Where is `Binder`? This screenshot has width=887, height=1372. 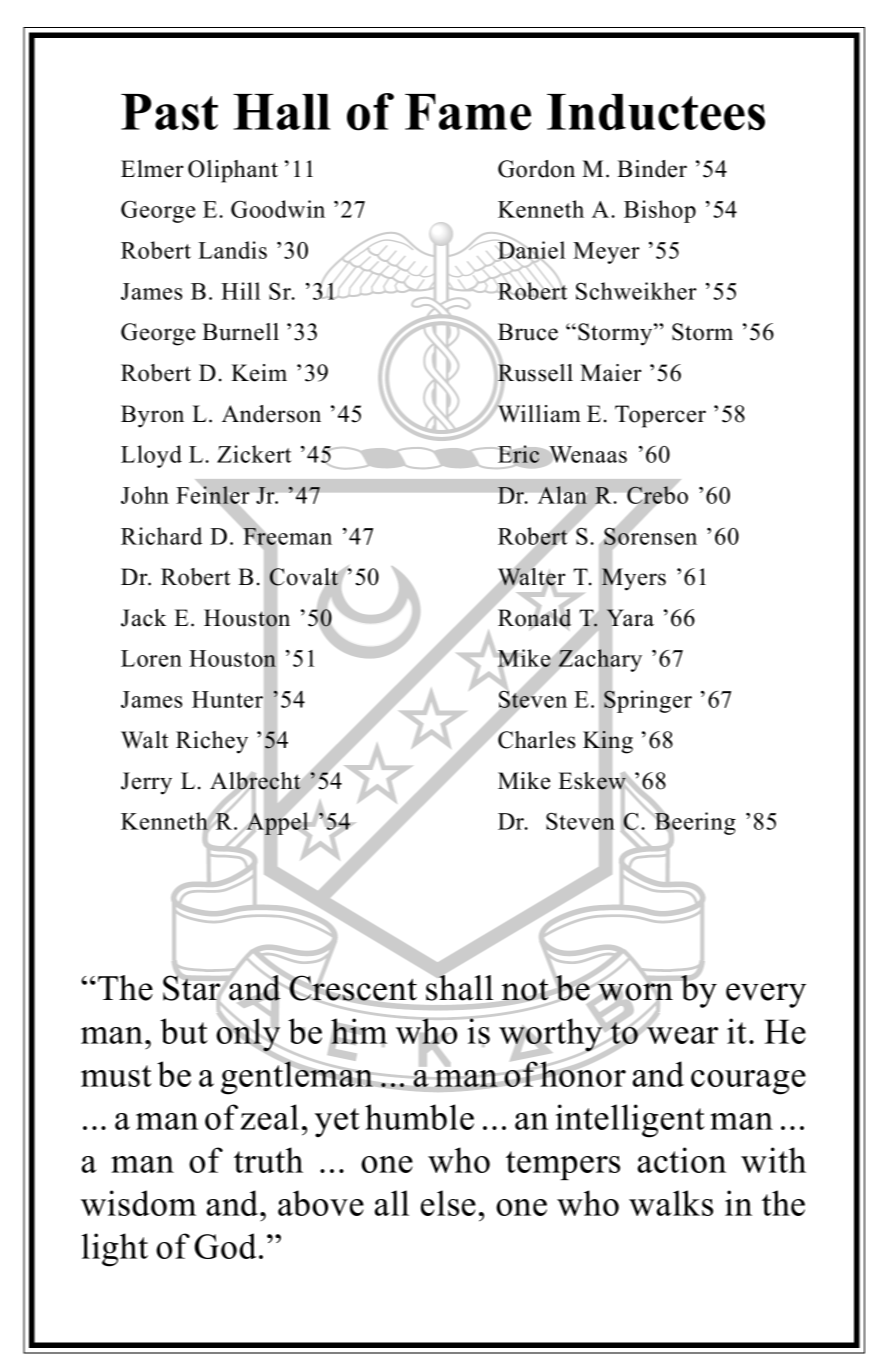 Binder is located at coordinates (652, 169).
